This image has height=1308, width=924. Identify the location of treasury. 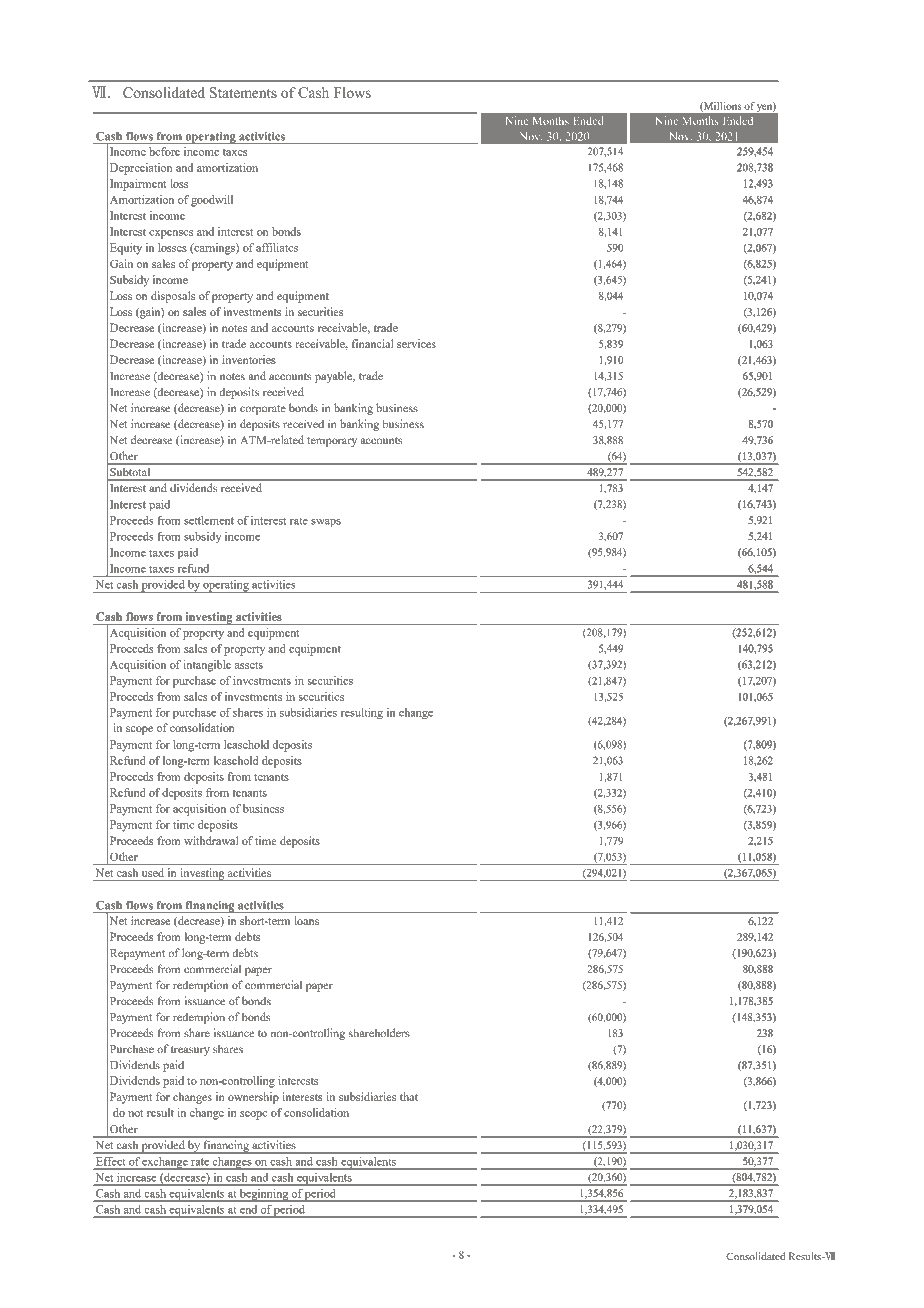
(190, 1051).
